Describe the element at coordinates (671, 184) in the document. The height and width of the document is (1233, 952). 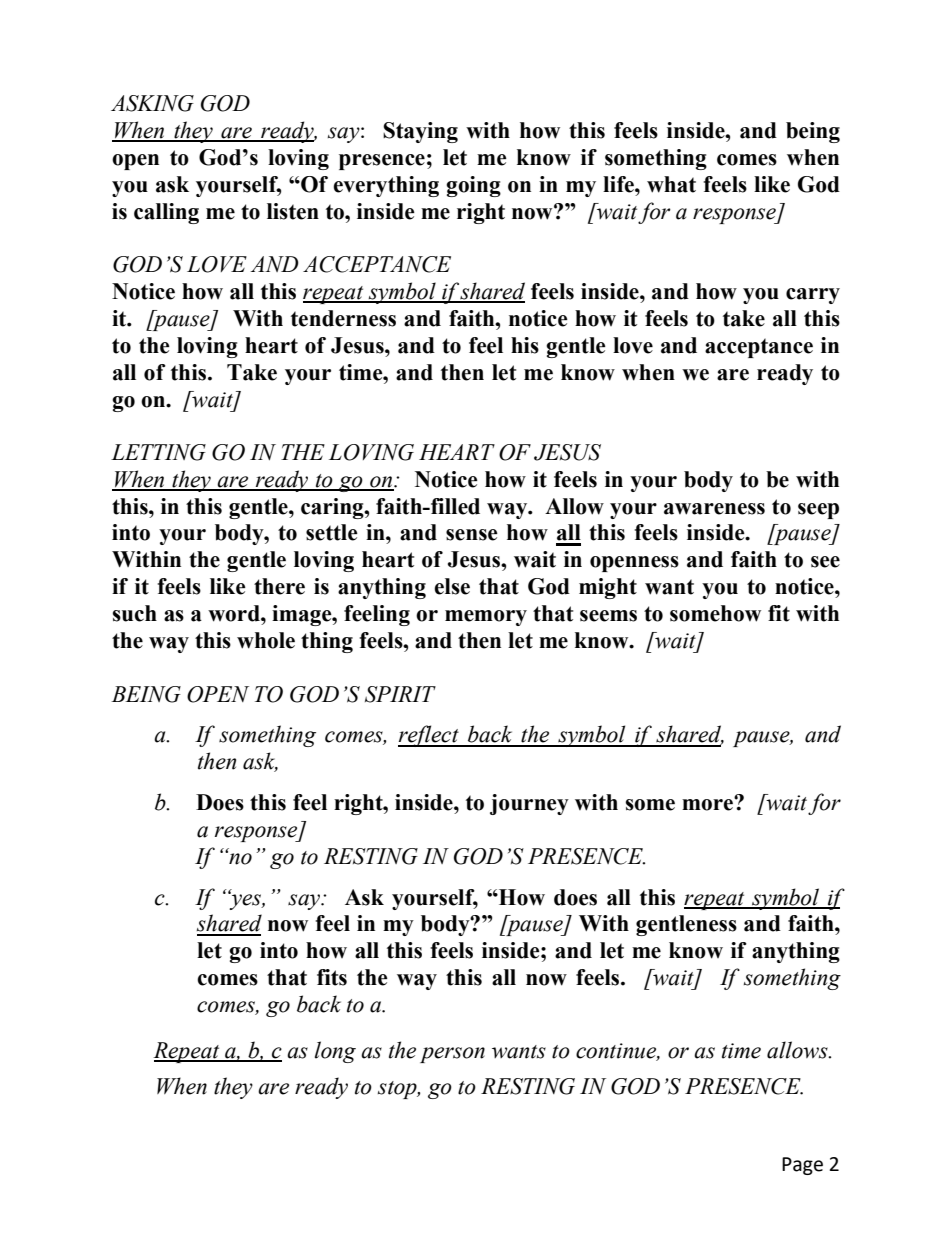
I see `what` at that location.
